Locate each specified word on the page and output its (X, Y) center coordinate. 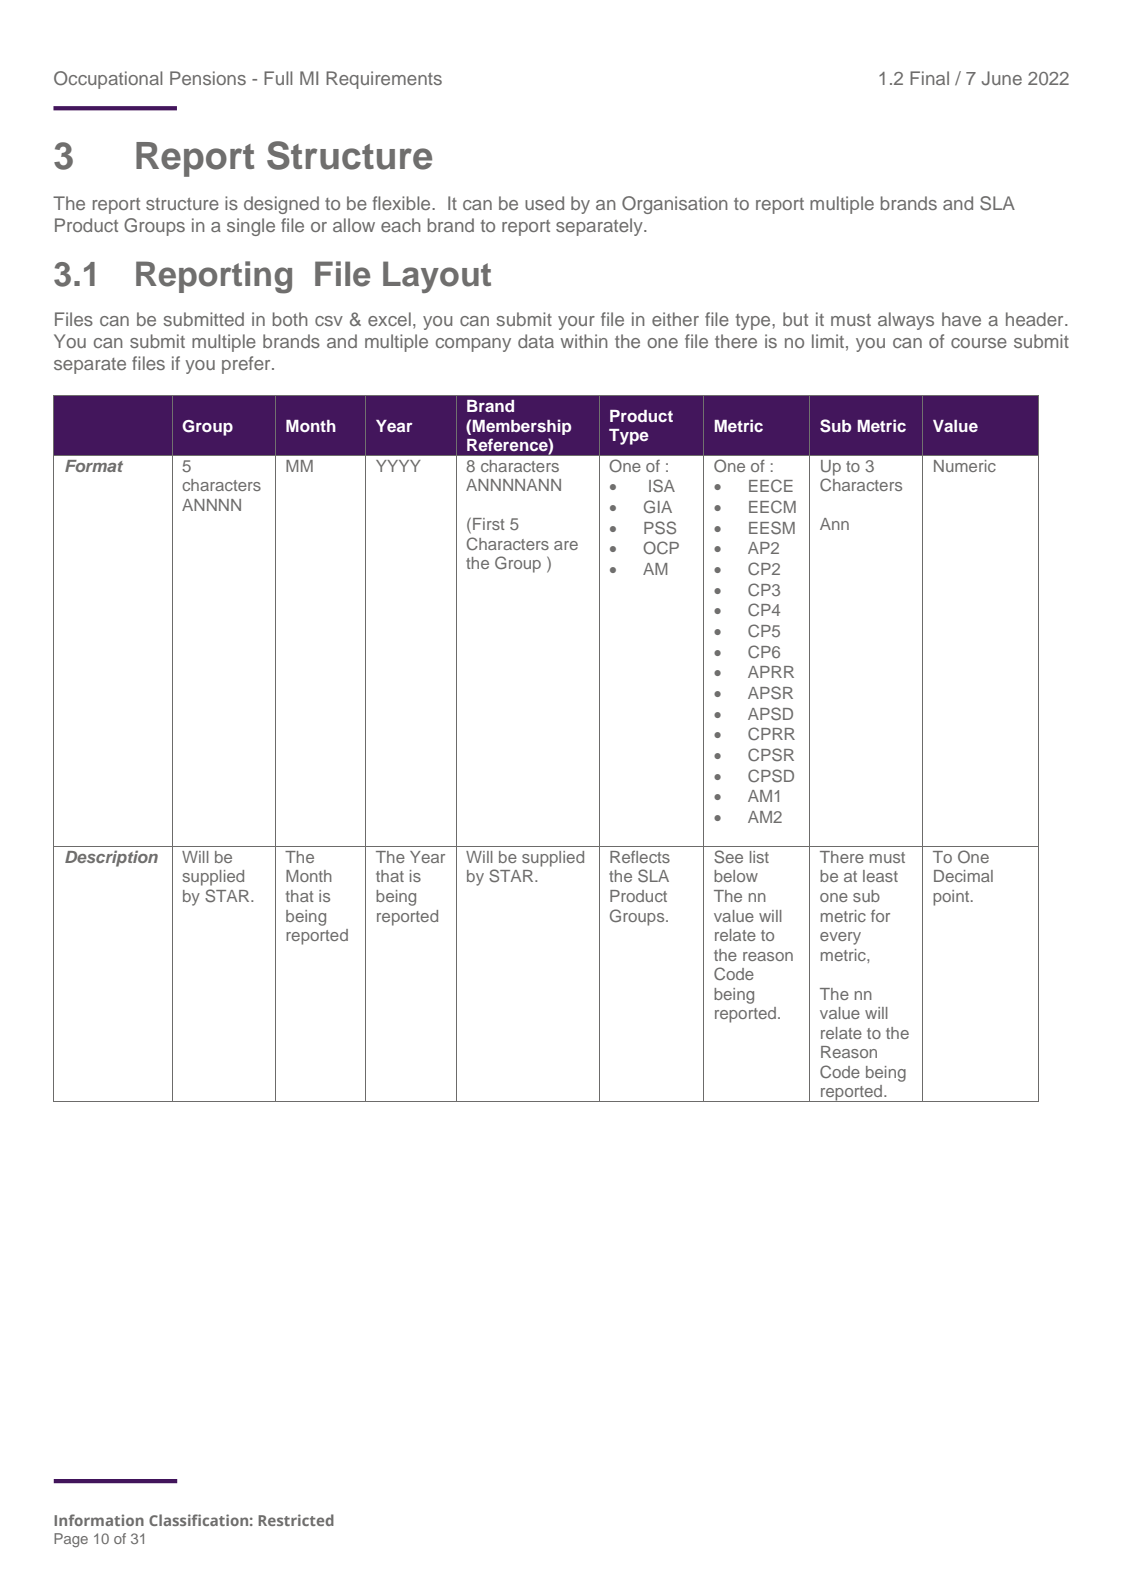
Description (111, 858)
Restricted (296, 1520)
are (566, 545)
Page (71, 1540)
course (979, 343)
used (544, 203)
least (880, 876)
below (736, 876)
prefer (247, 365)
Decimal (963, 876)
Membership (521, 427)
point (952, 898)
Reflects (640, 857)
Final (929, 78)
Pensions (208, 78)
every (840, 938)
